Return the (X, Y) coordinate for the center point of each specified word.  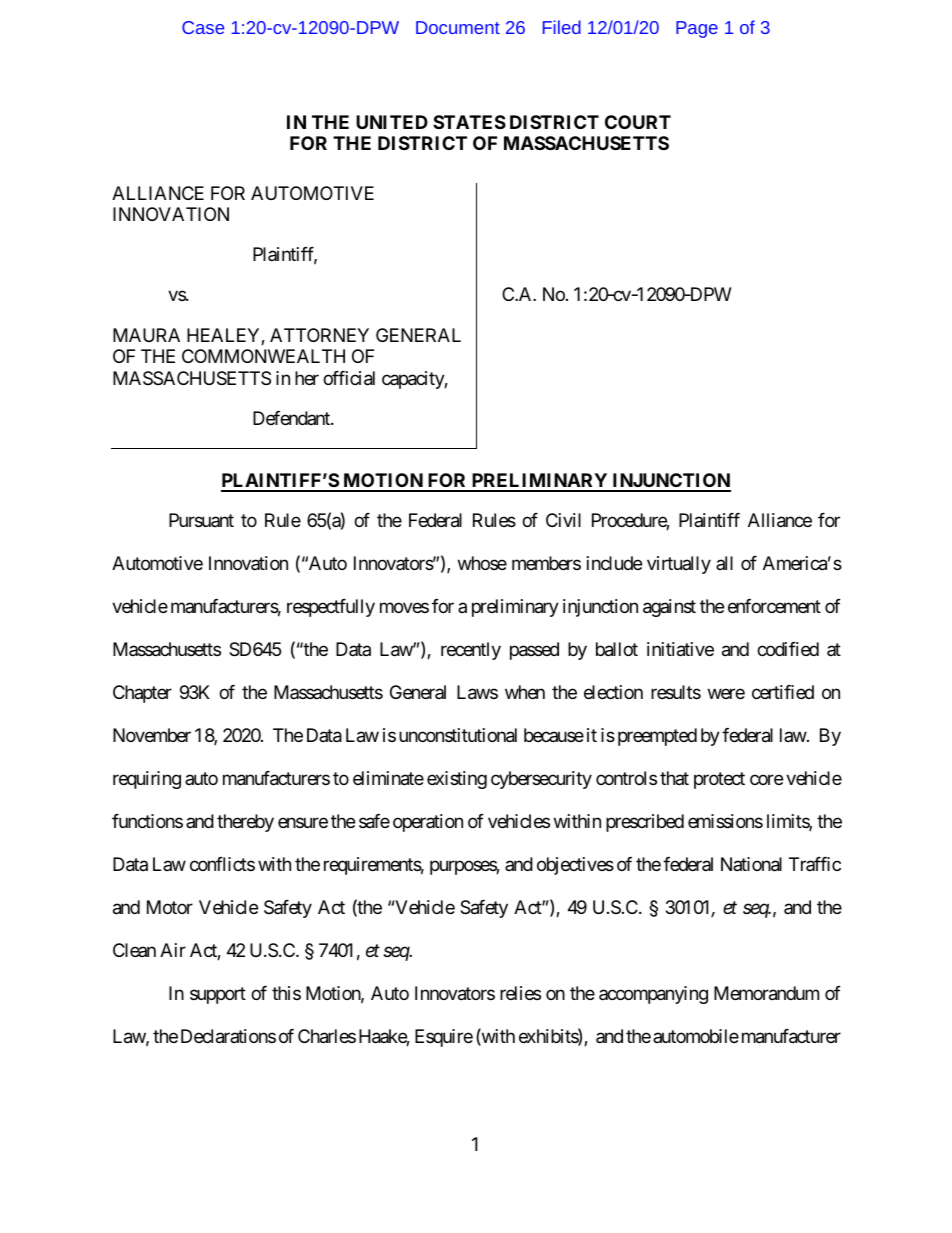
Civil (563, 520)
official (349, 378)
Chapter (142, 694)
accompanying (653, 995)
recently (471, 651)
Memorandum (766, 993)
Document (458, 27)
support (218, 995)
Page (697, 29)
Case (203, 27)
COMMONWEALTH (263, 356)
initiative (680, 649)
